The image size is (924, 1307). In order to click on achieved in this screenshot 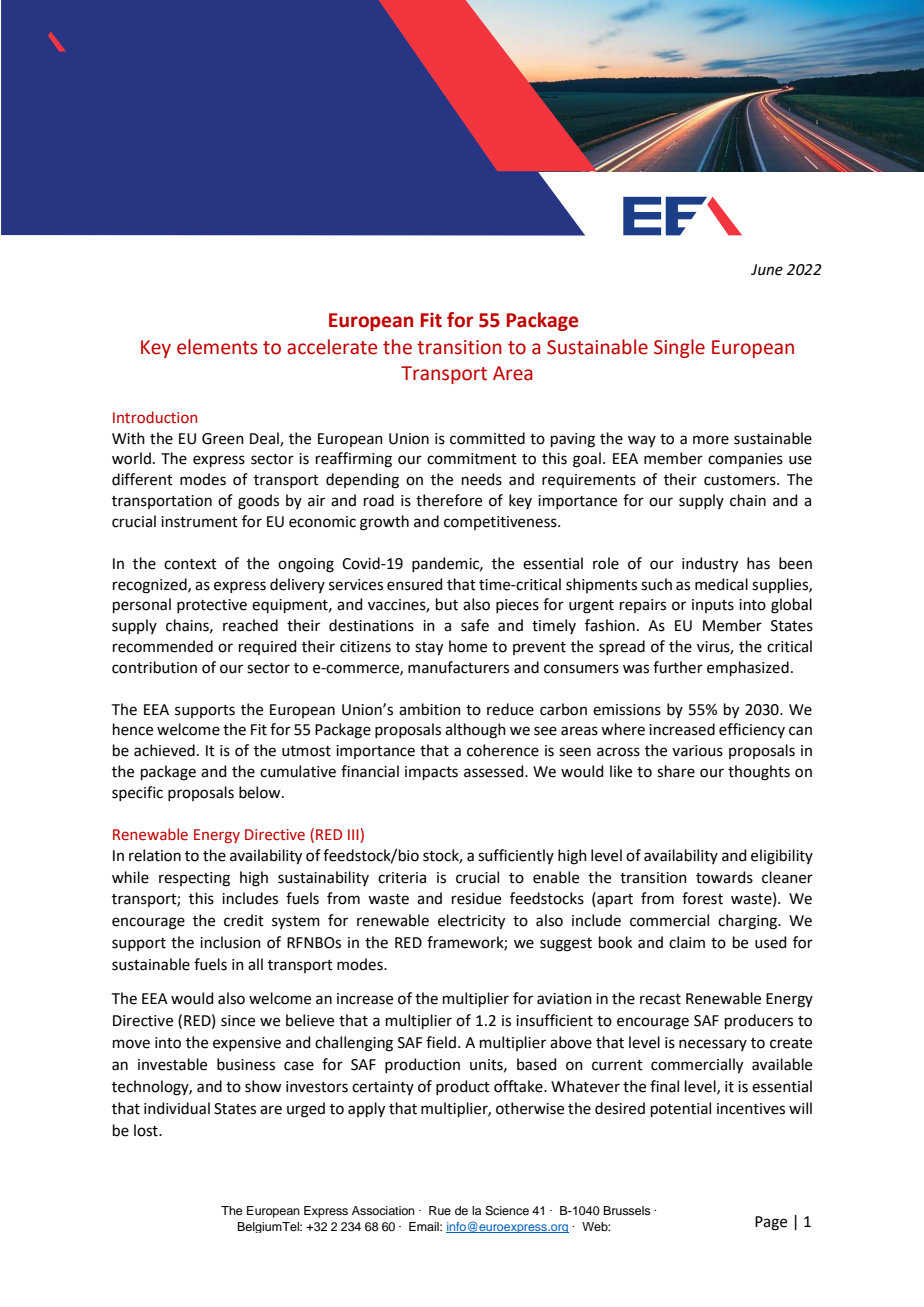, I will do `click(164, 750)`.
